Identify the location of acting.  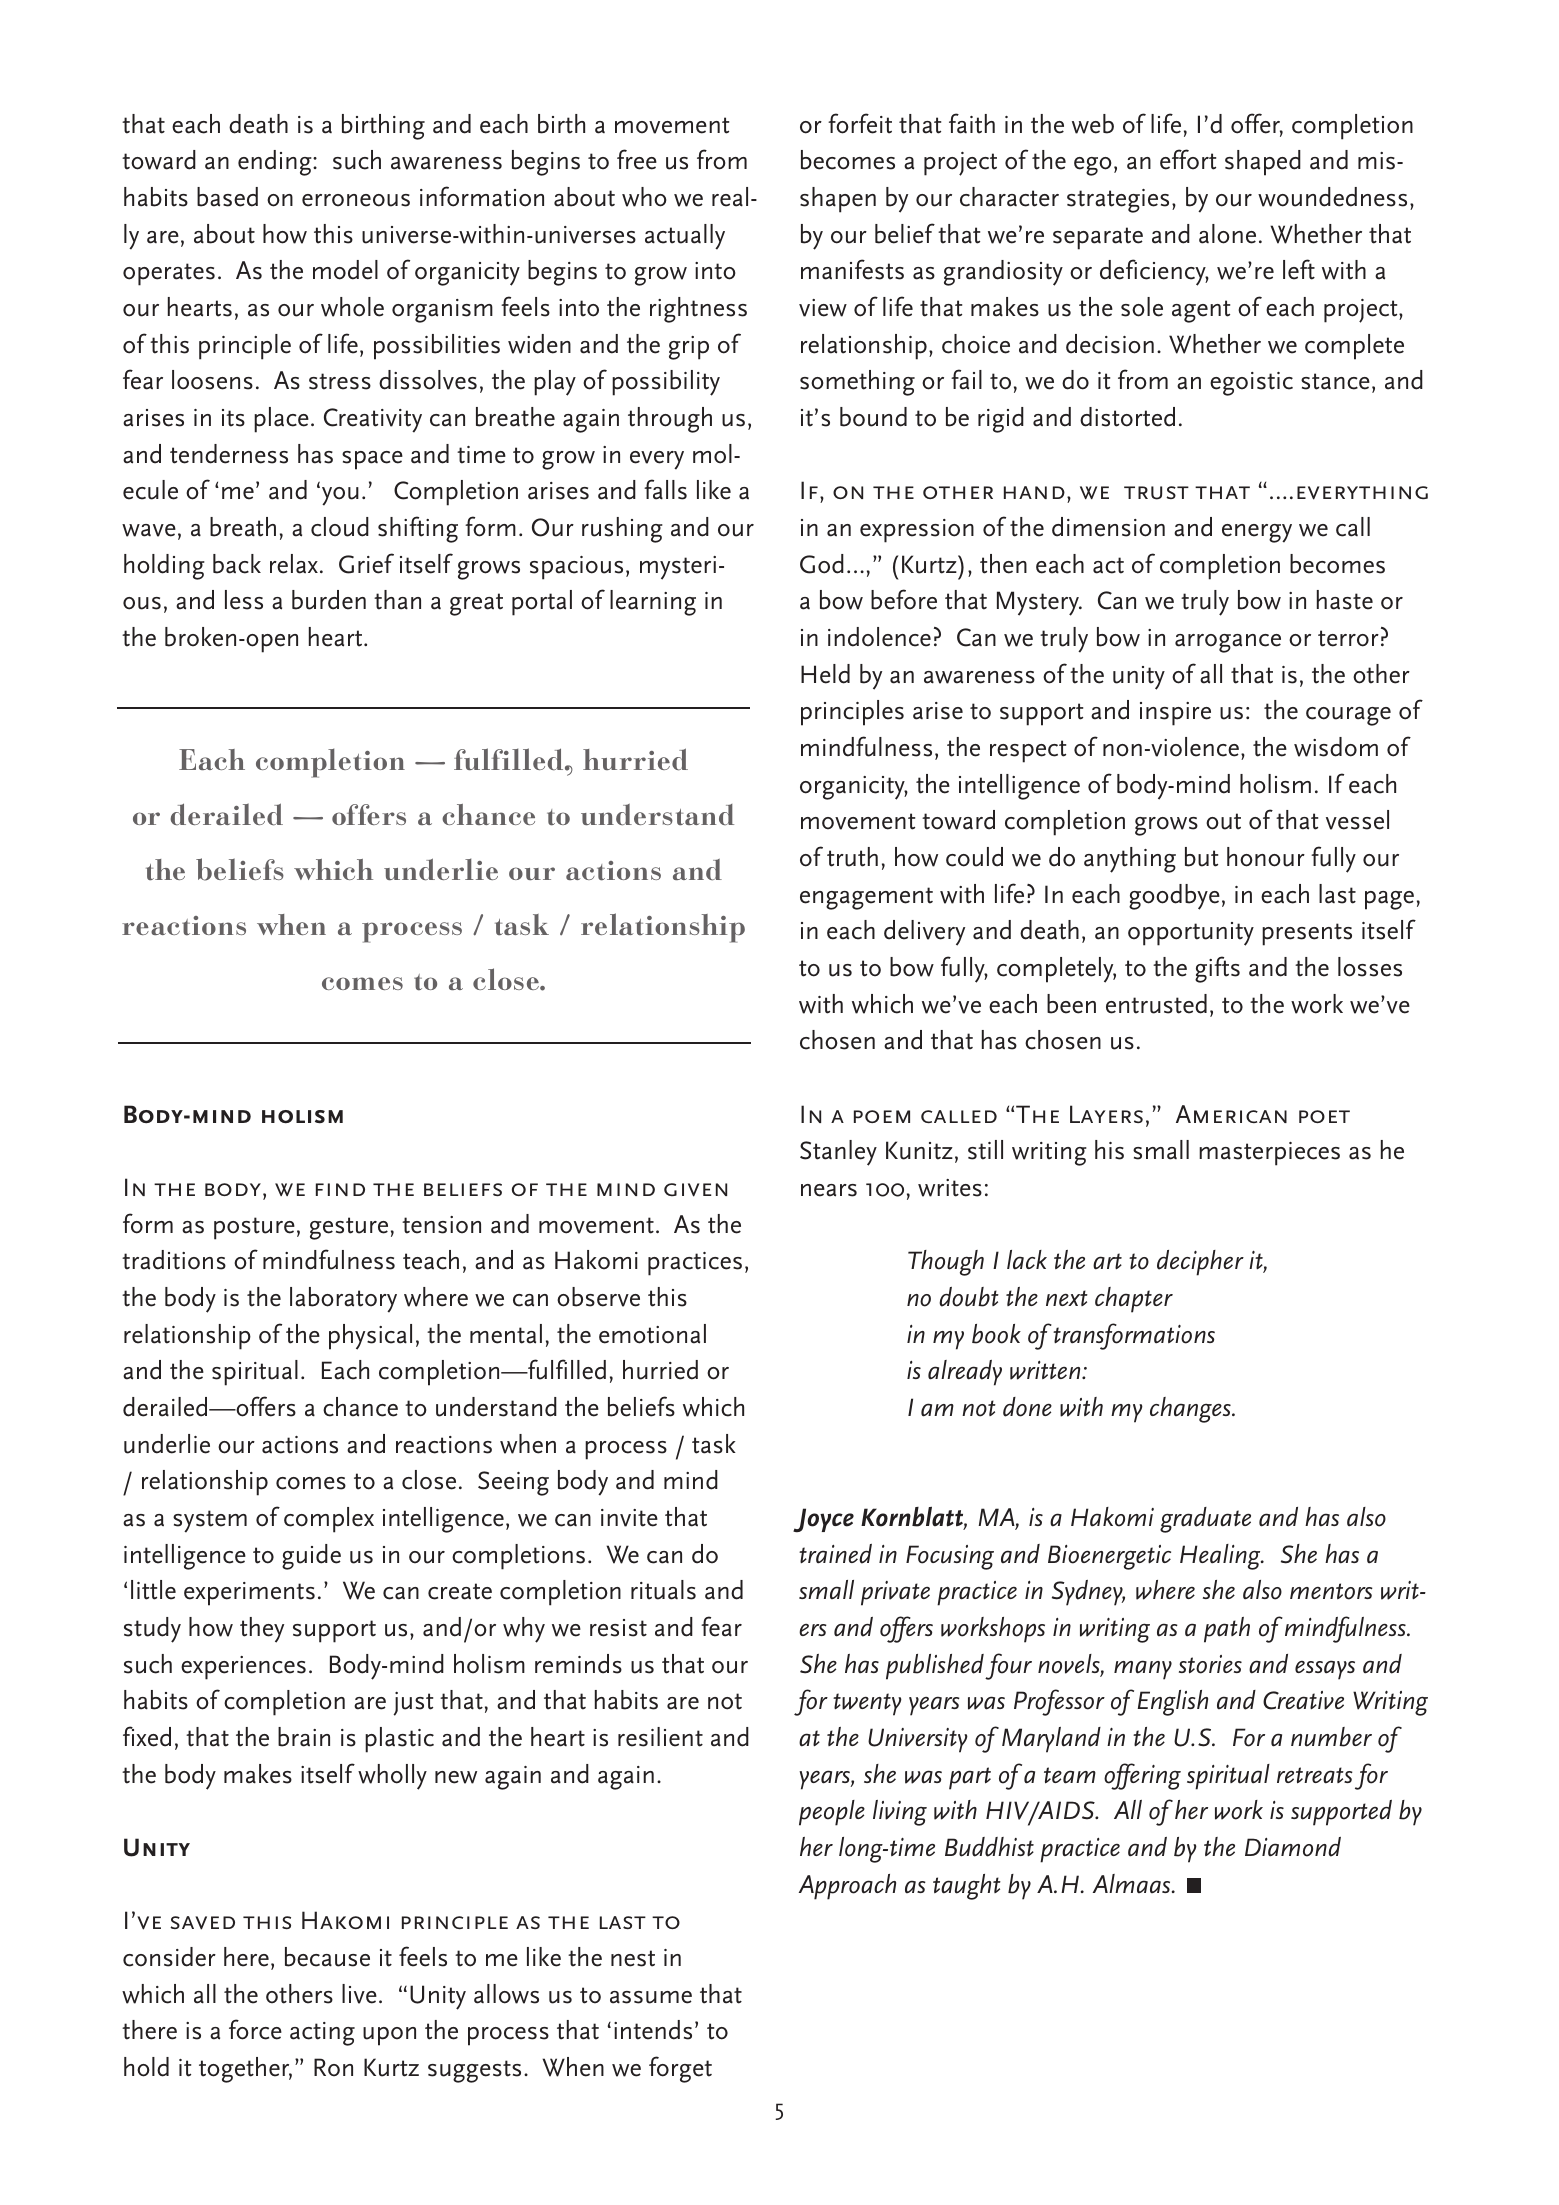
(322, 2034).
